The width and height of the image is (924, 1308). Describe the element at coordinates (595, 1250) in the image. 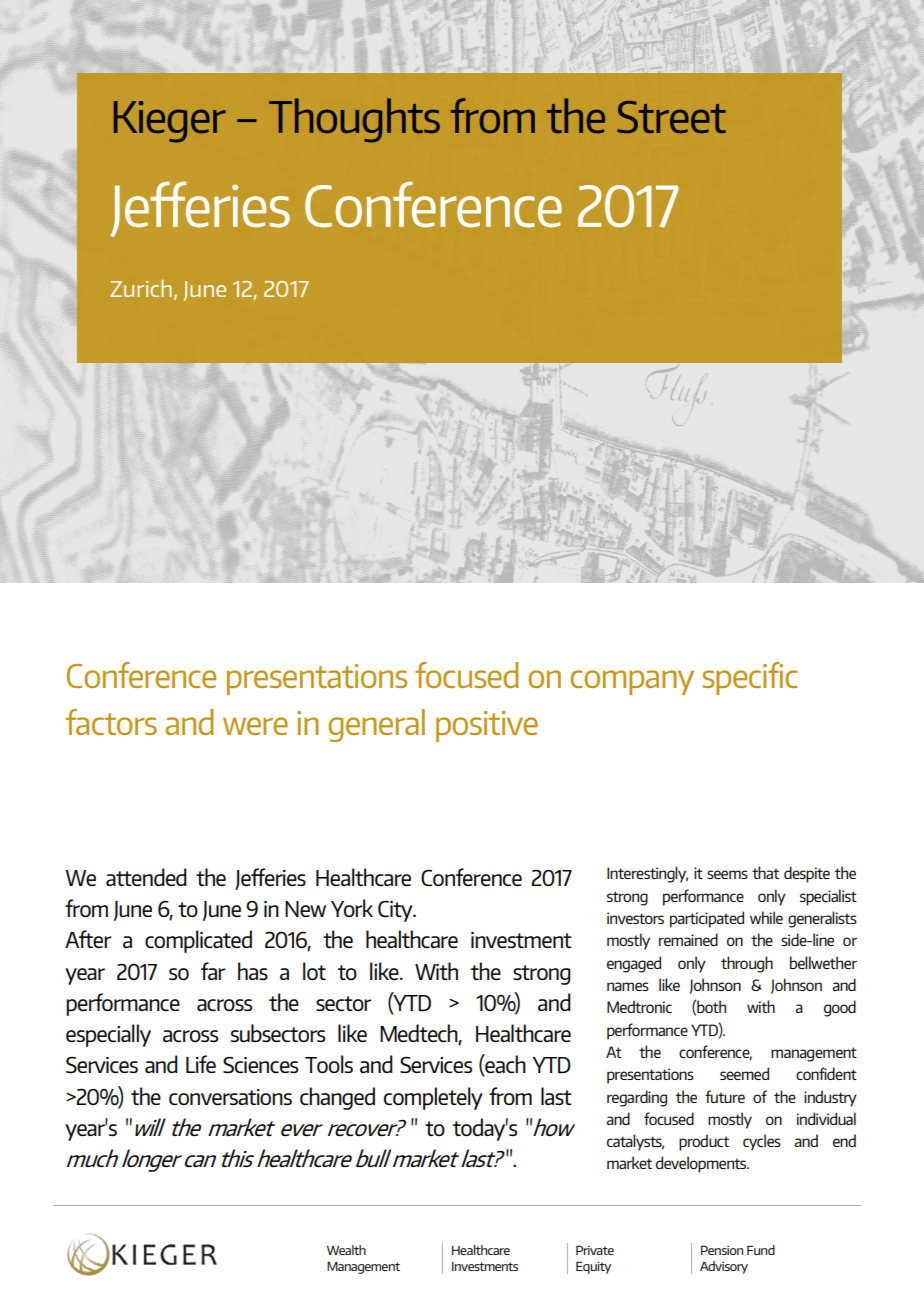

I see `Private` at that location.
